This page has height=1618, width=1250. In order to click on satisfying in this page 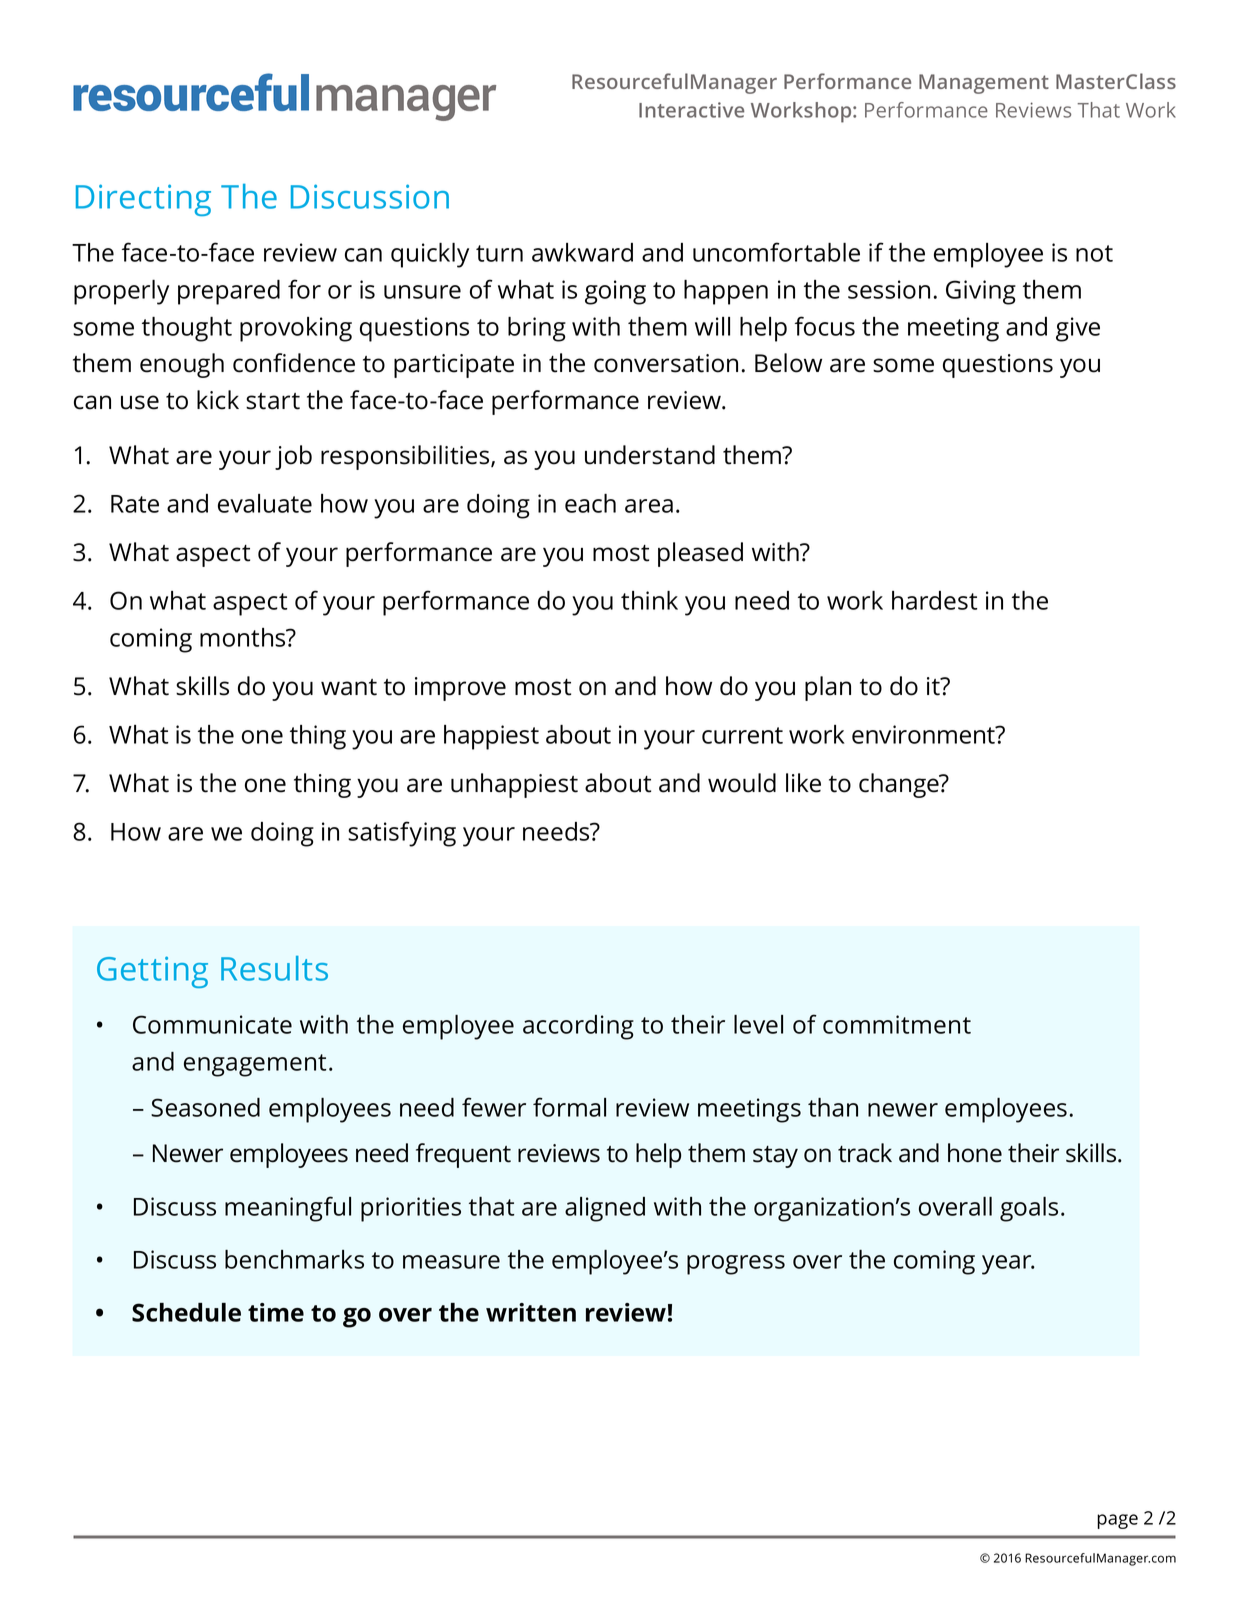, I will do `click(402, 834)`.
